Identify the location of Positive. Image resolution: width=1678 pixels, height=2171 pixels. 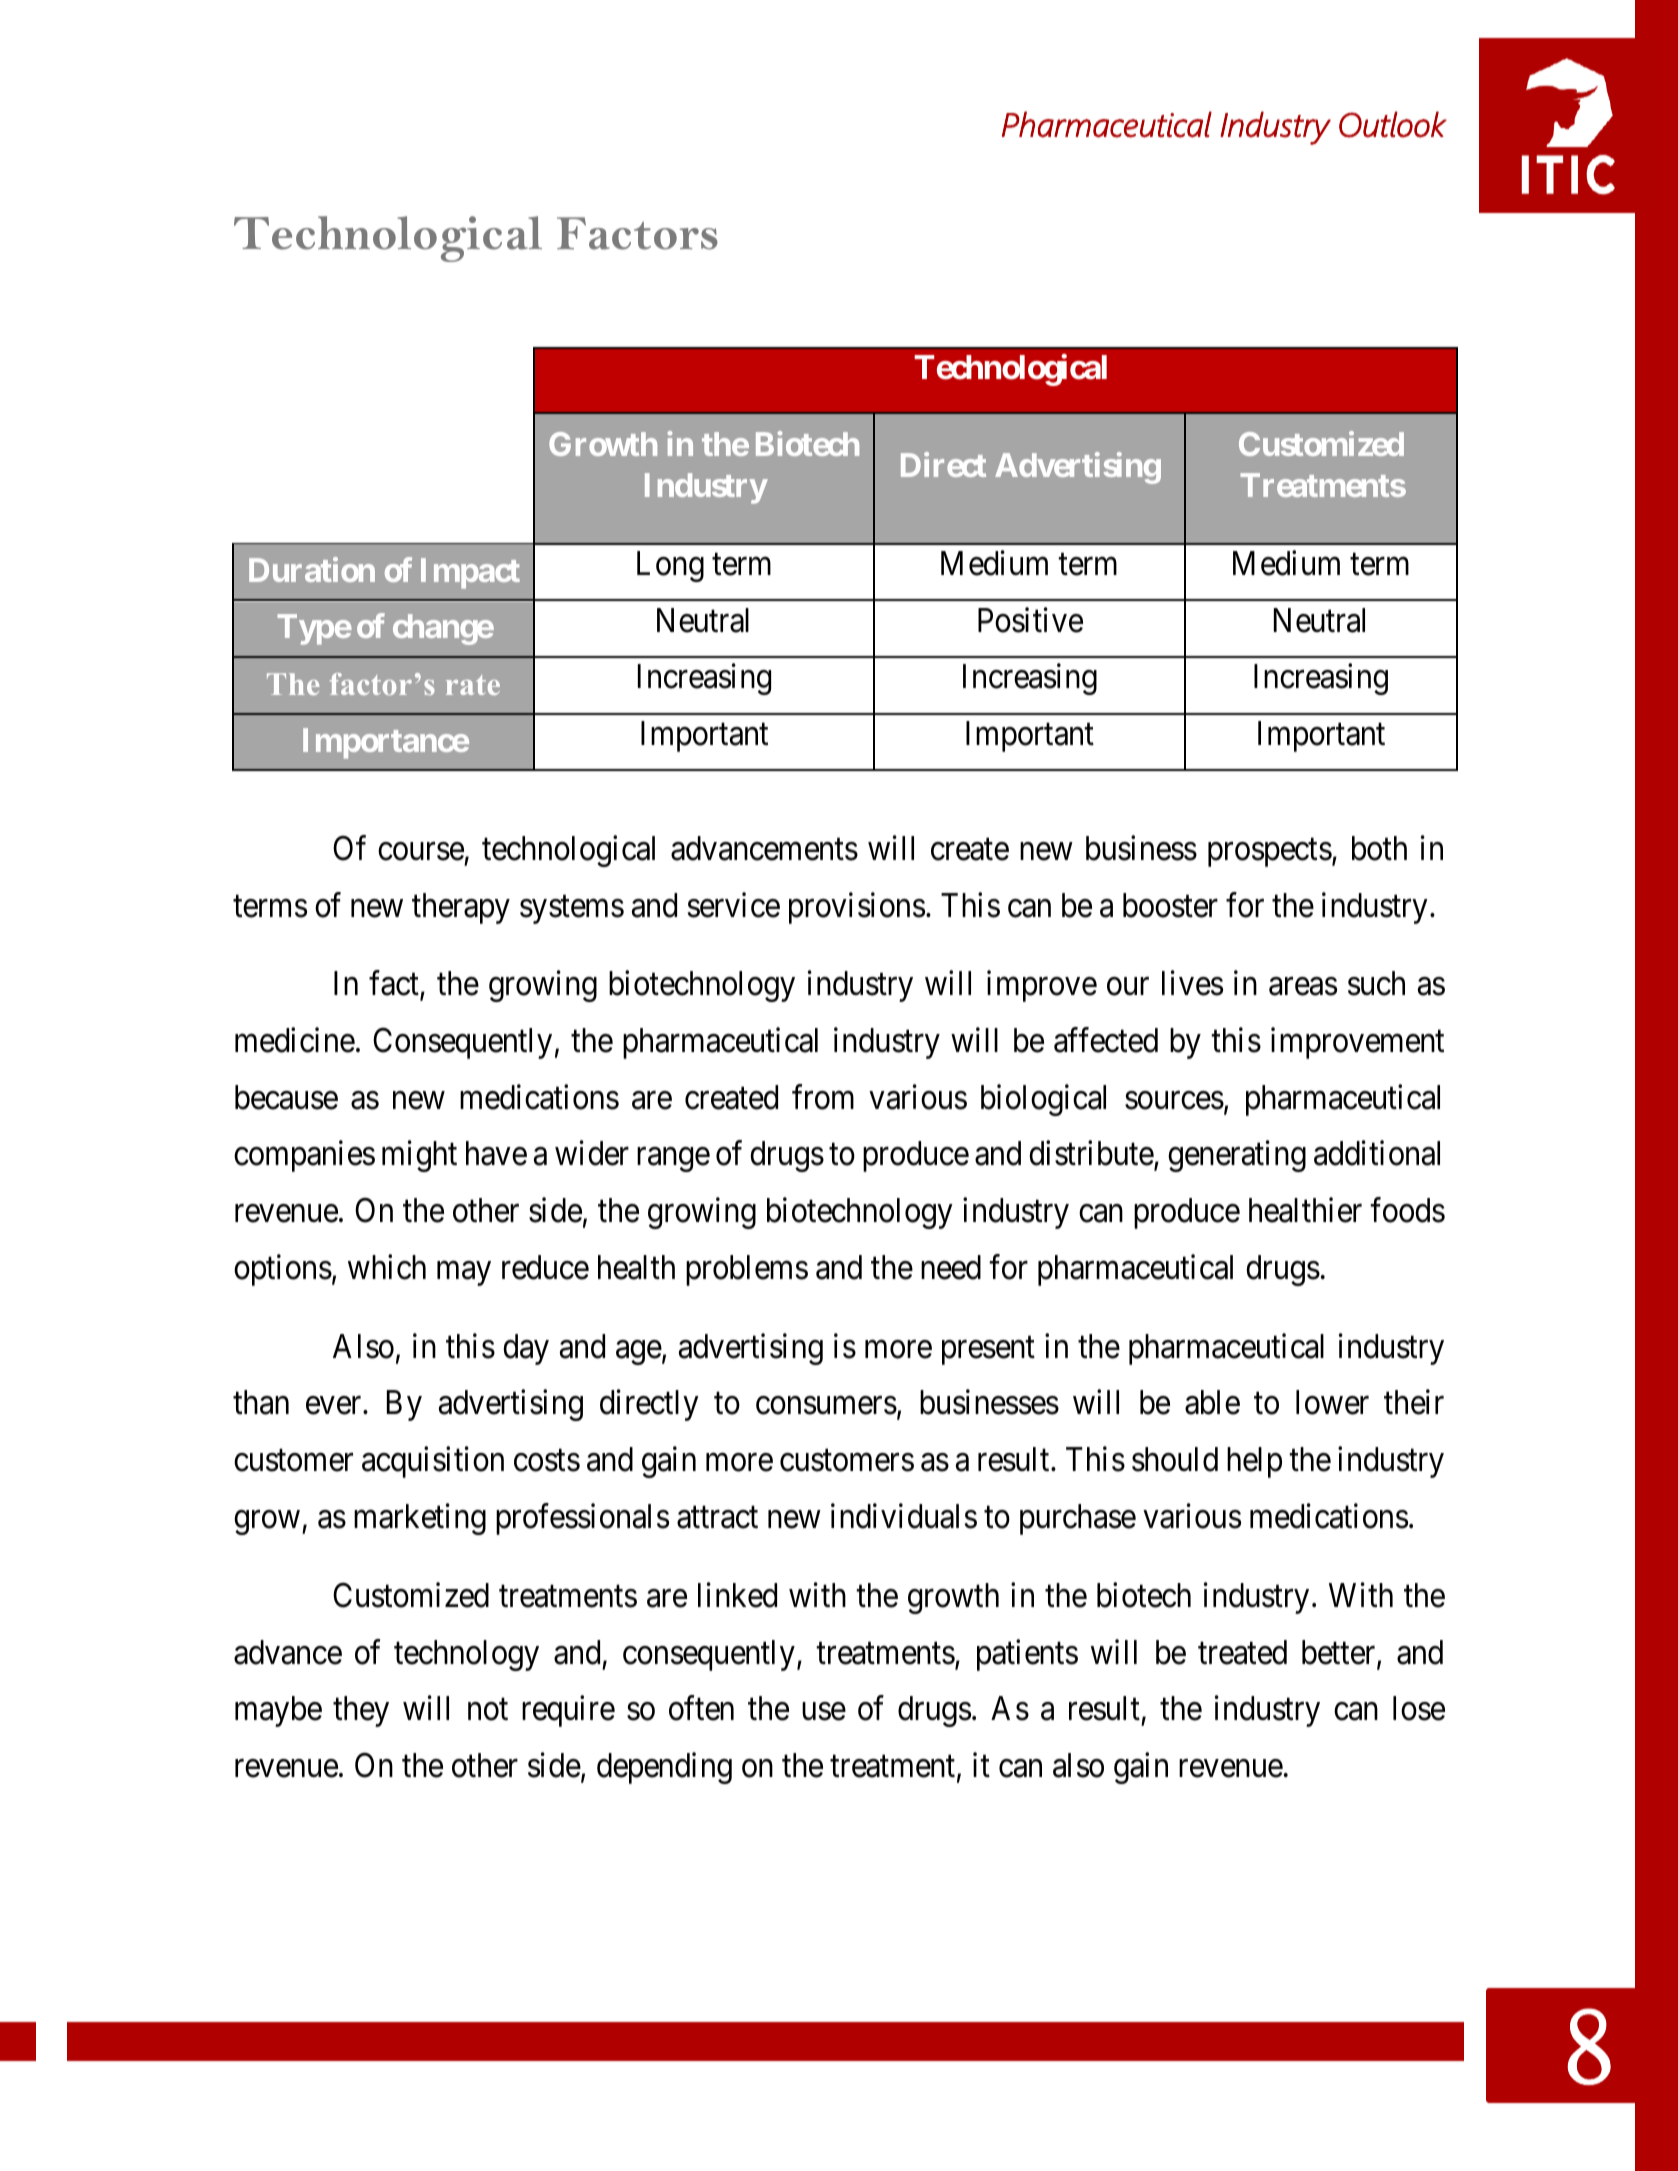
(1030, 620).
